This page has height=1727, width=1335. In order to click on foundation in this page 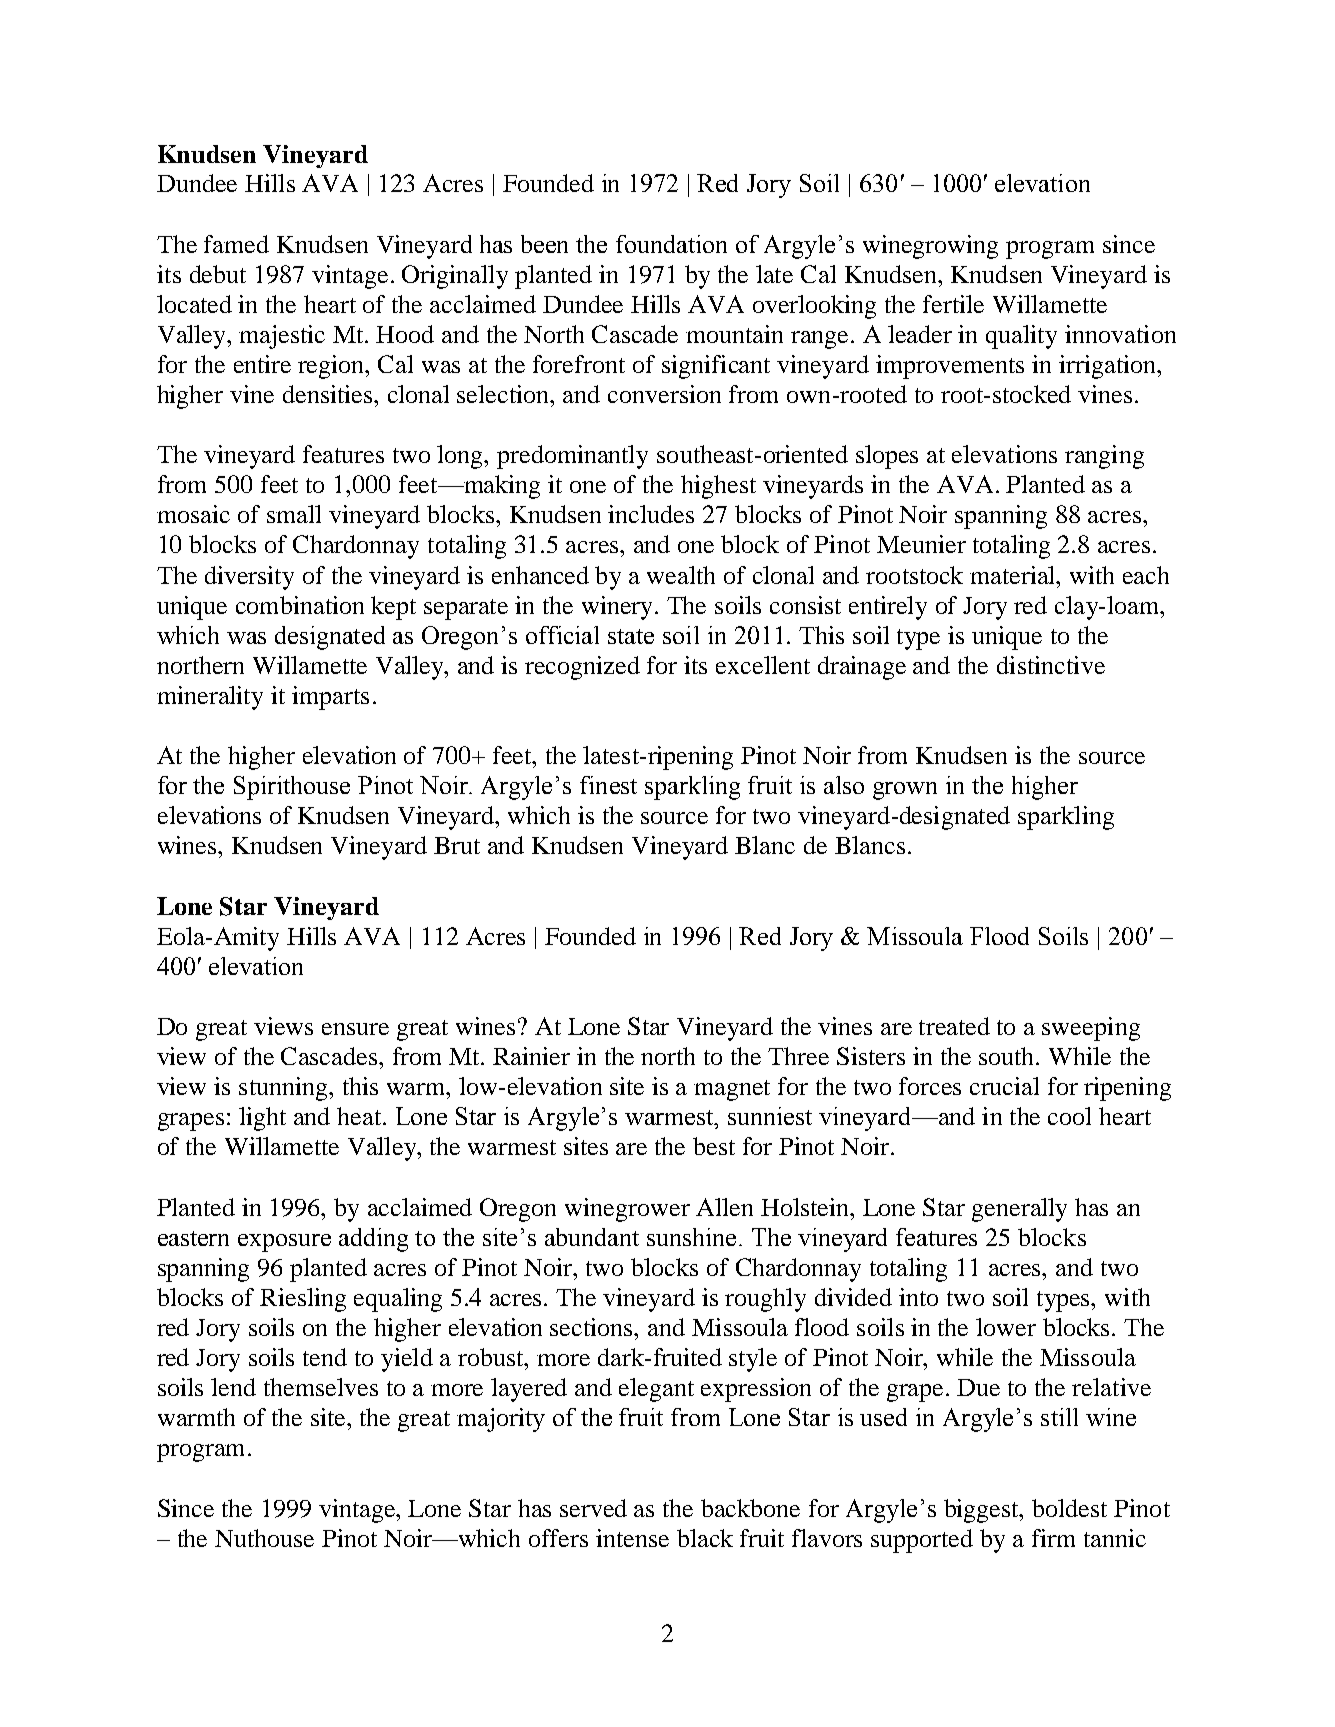, I will do `click(671, 244)`.
